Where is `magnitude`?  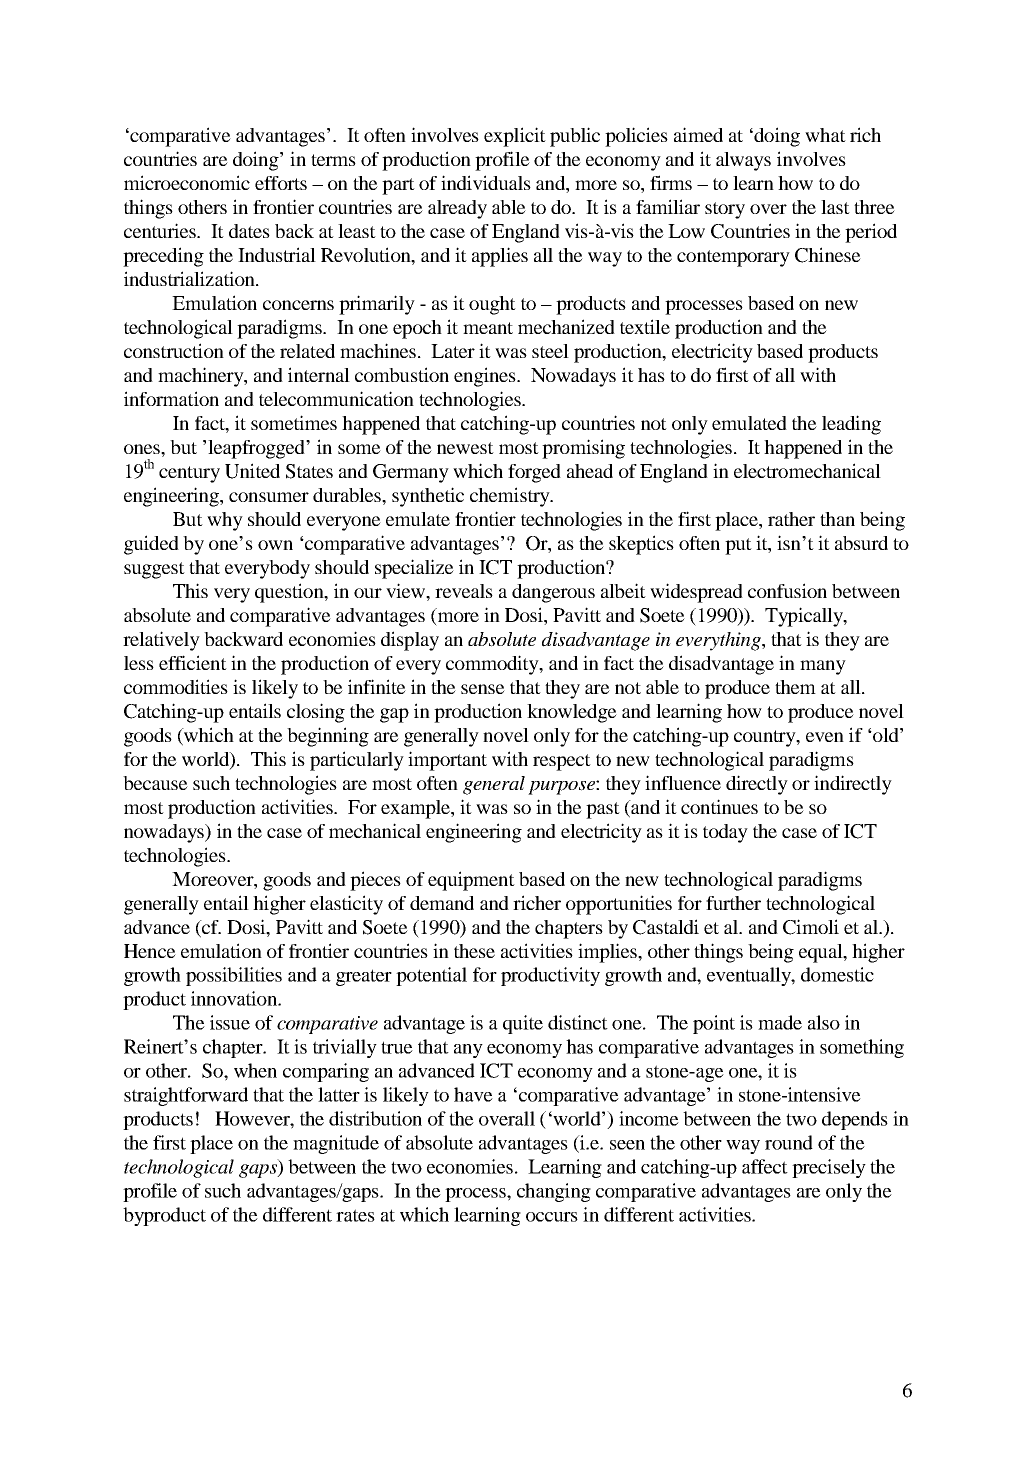 magnitude is located at coordinates (336, 1144).
